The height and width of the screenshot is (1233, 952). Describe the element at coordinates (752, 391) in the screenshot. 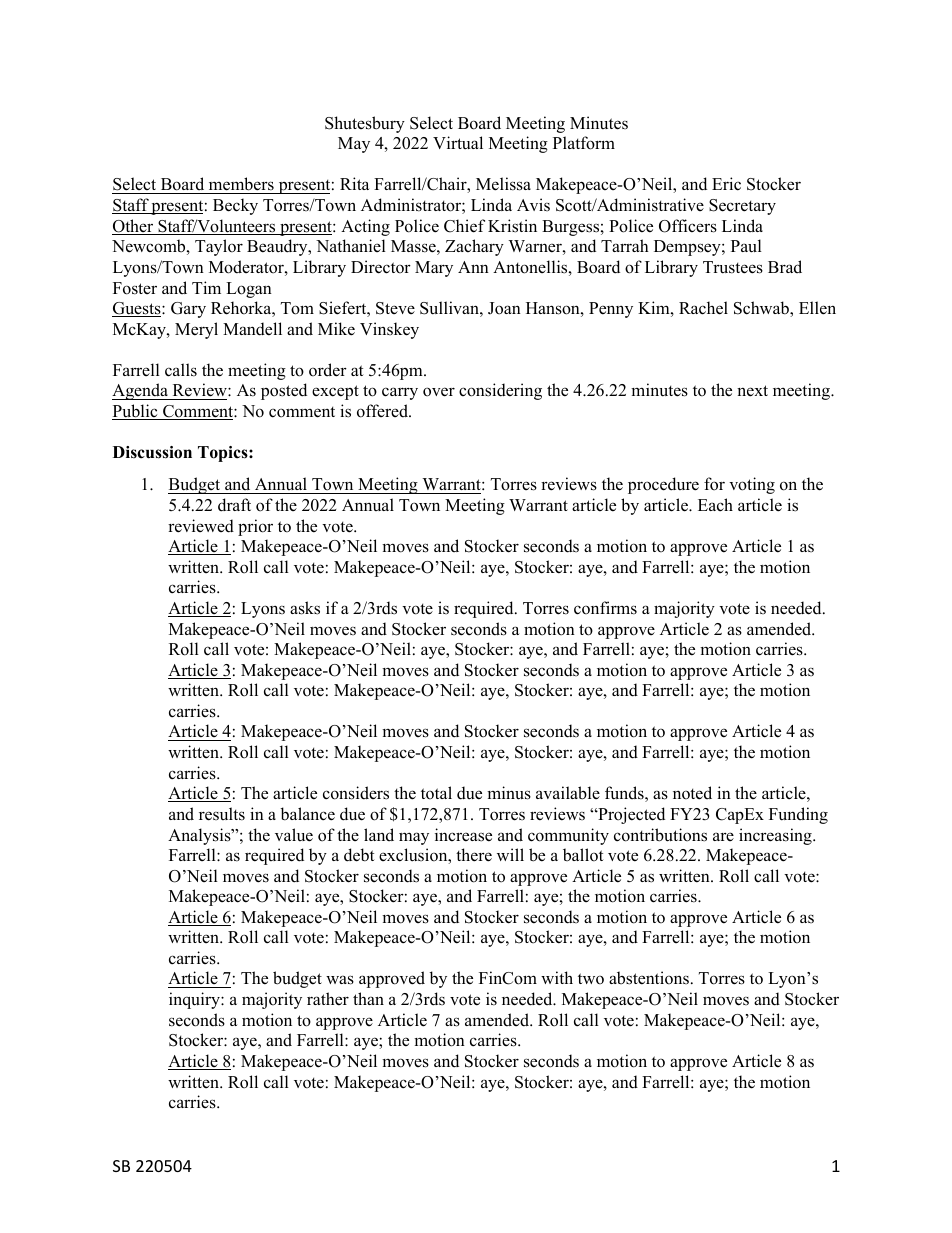

I see `next` at that location.
